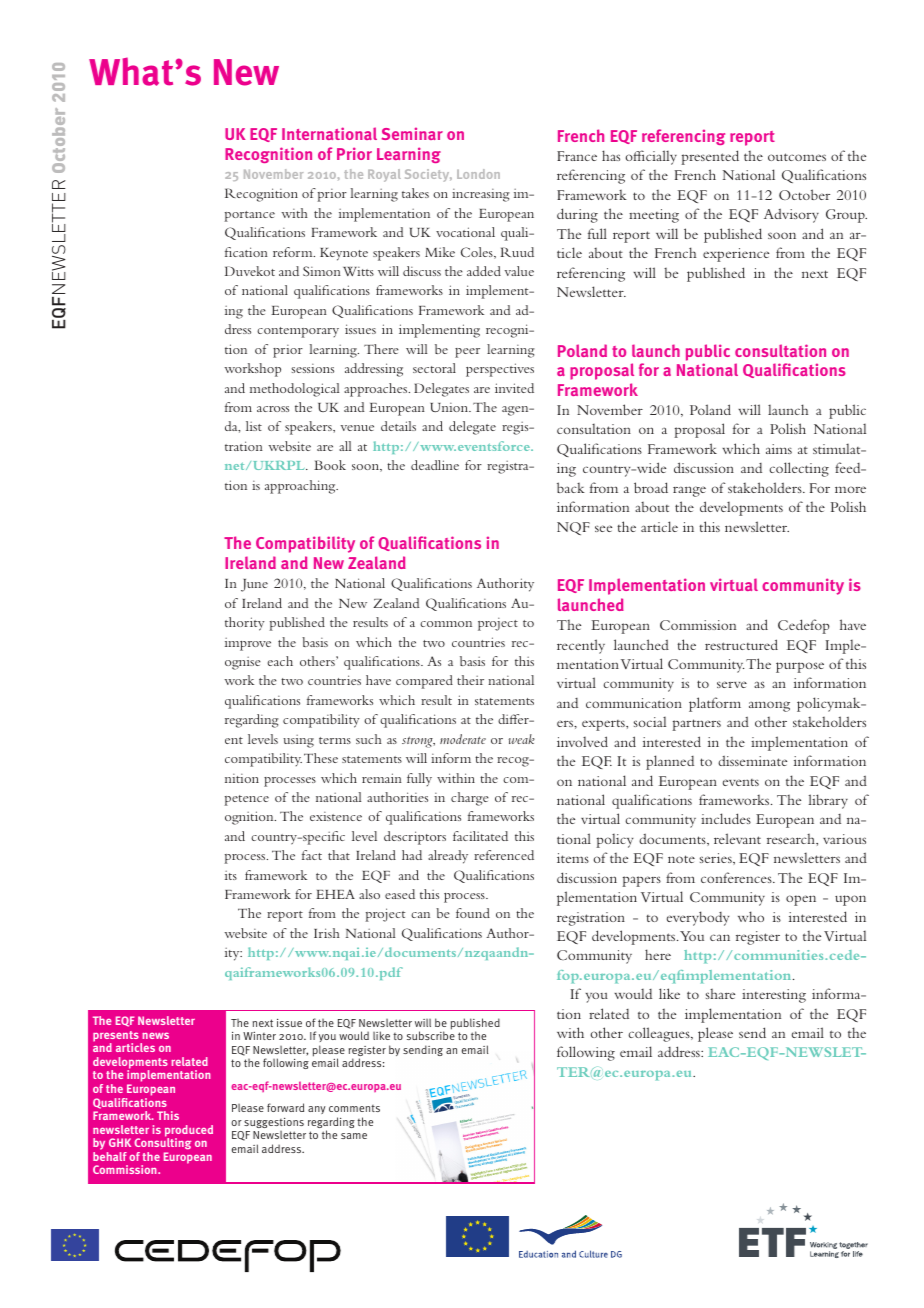  I want to click on deadline, so click(435, 465).
